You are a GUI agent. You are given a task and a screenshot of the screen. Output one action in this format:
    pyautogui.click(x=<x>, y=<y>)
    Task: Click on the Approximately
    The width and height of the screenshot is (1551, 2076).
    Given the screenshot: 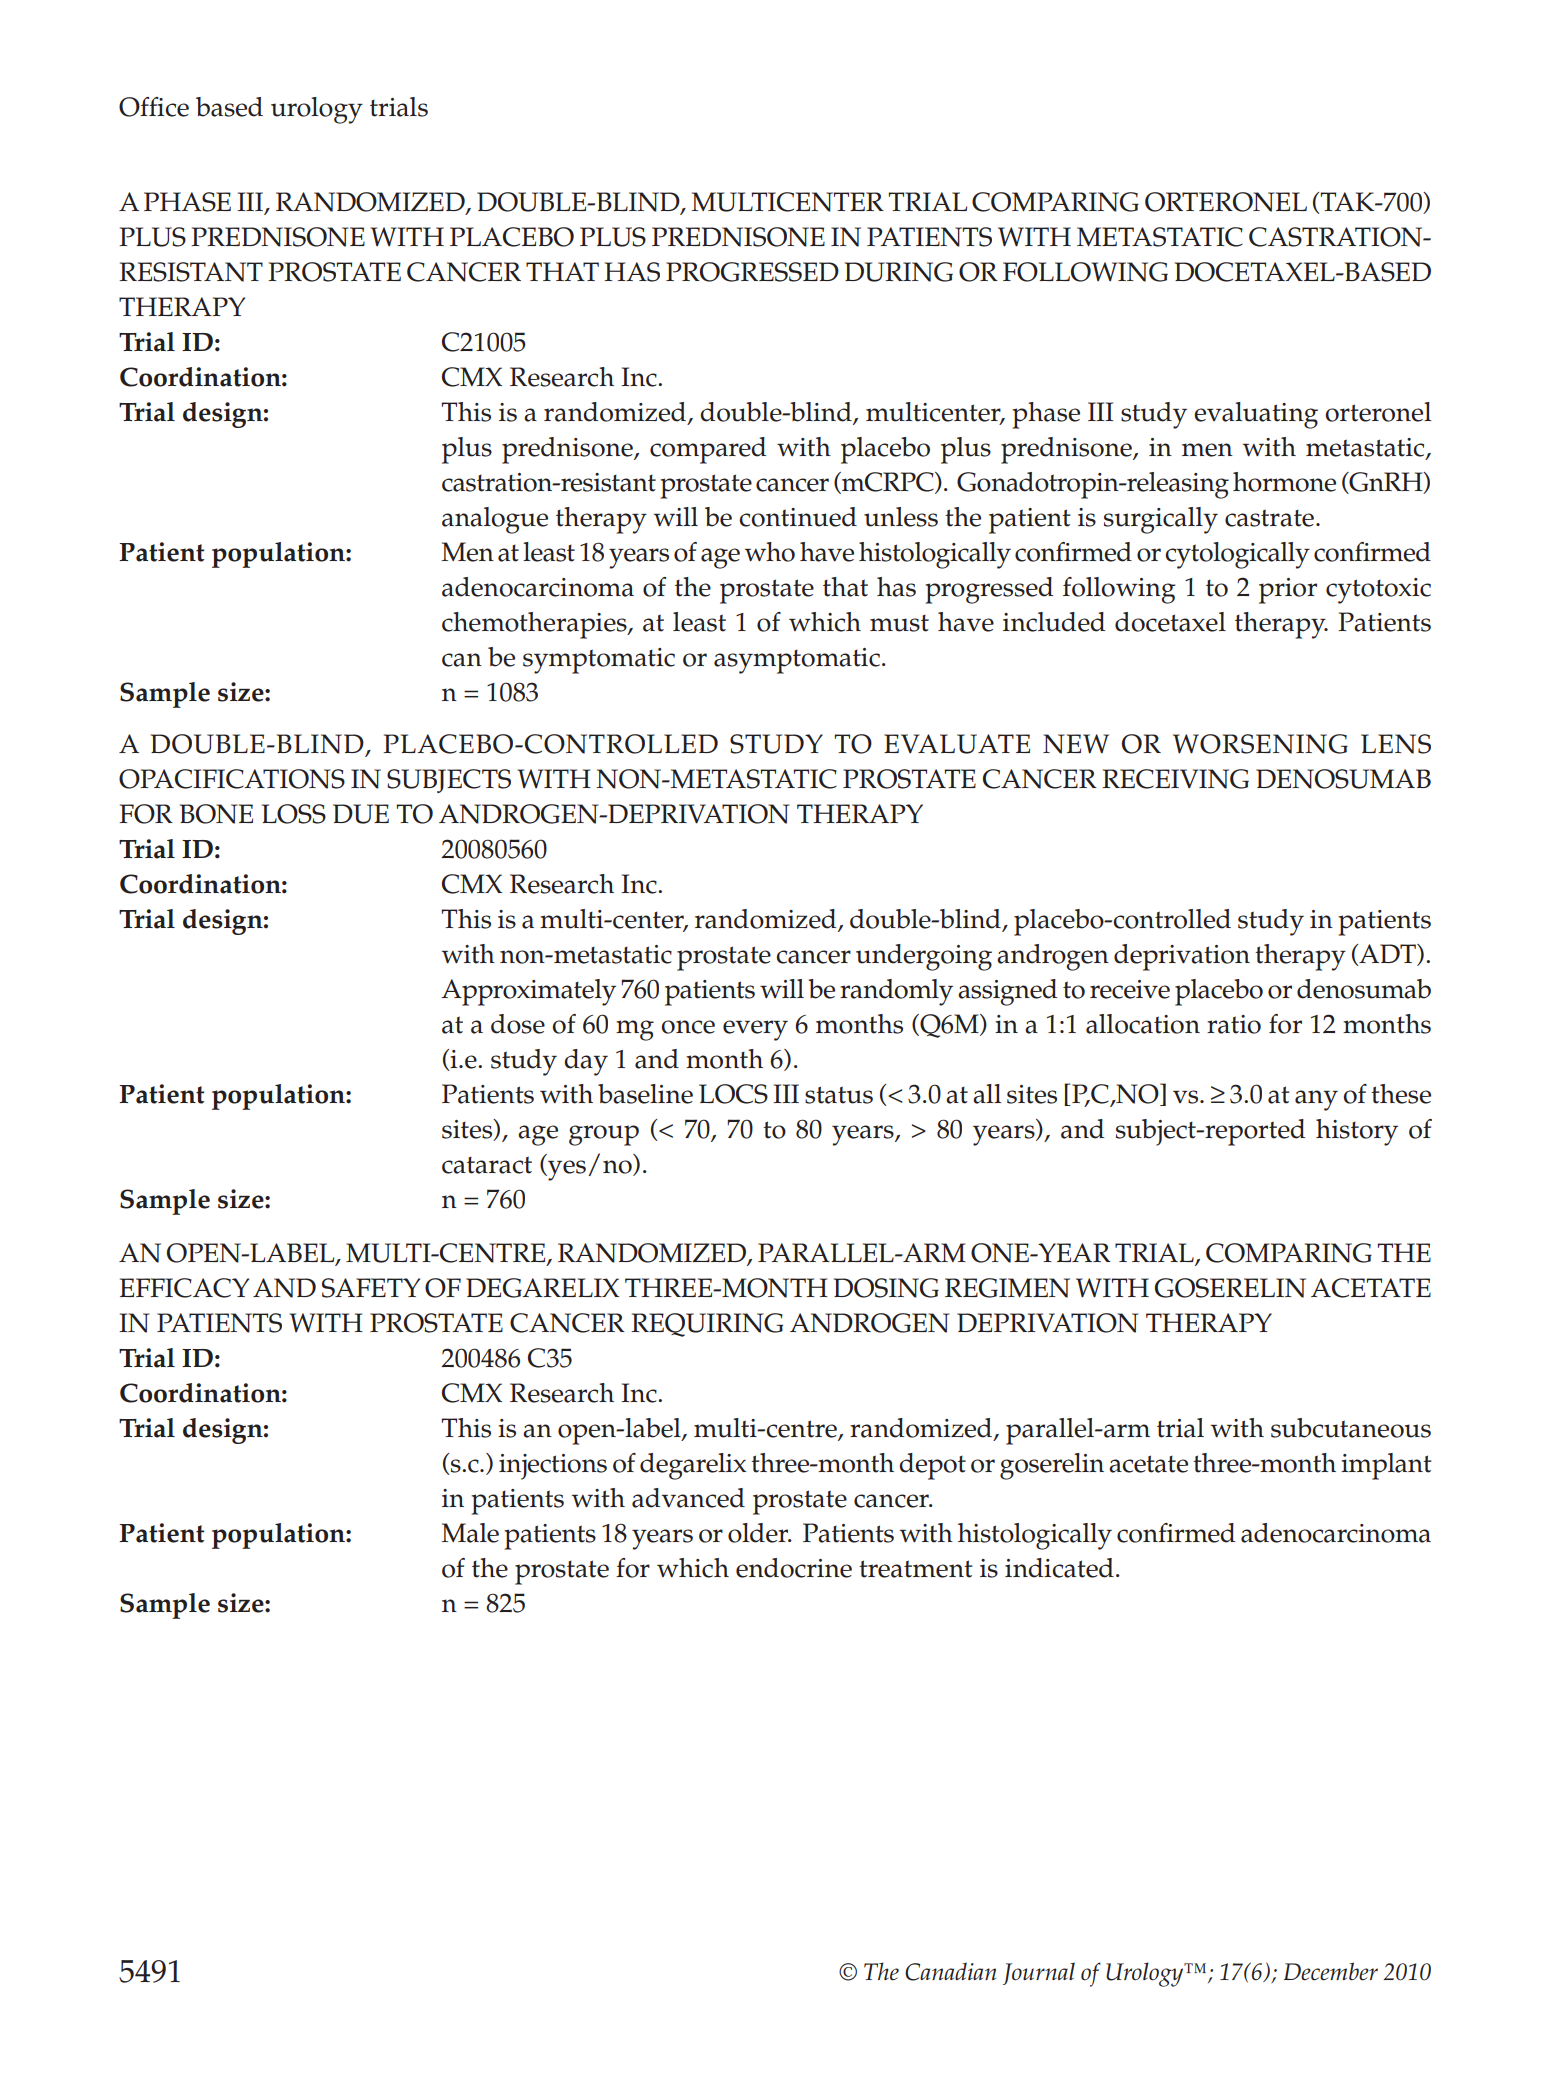 What is the action you would take?
    pyautogui.click(x=528, y=992)
